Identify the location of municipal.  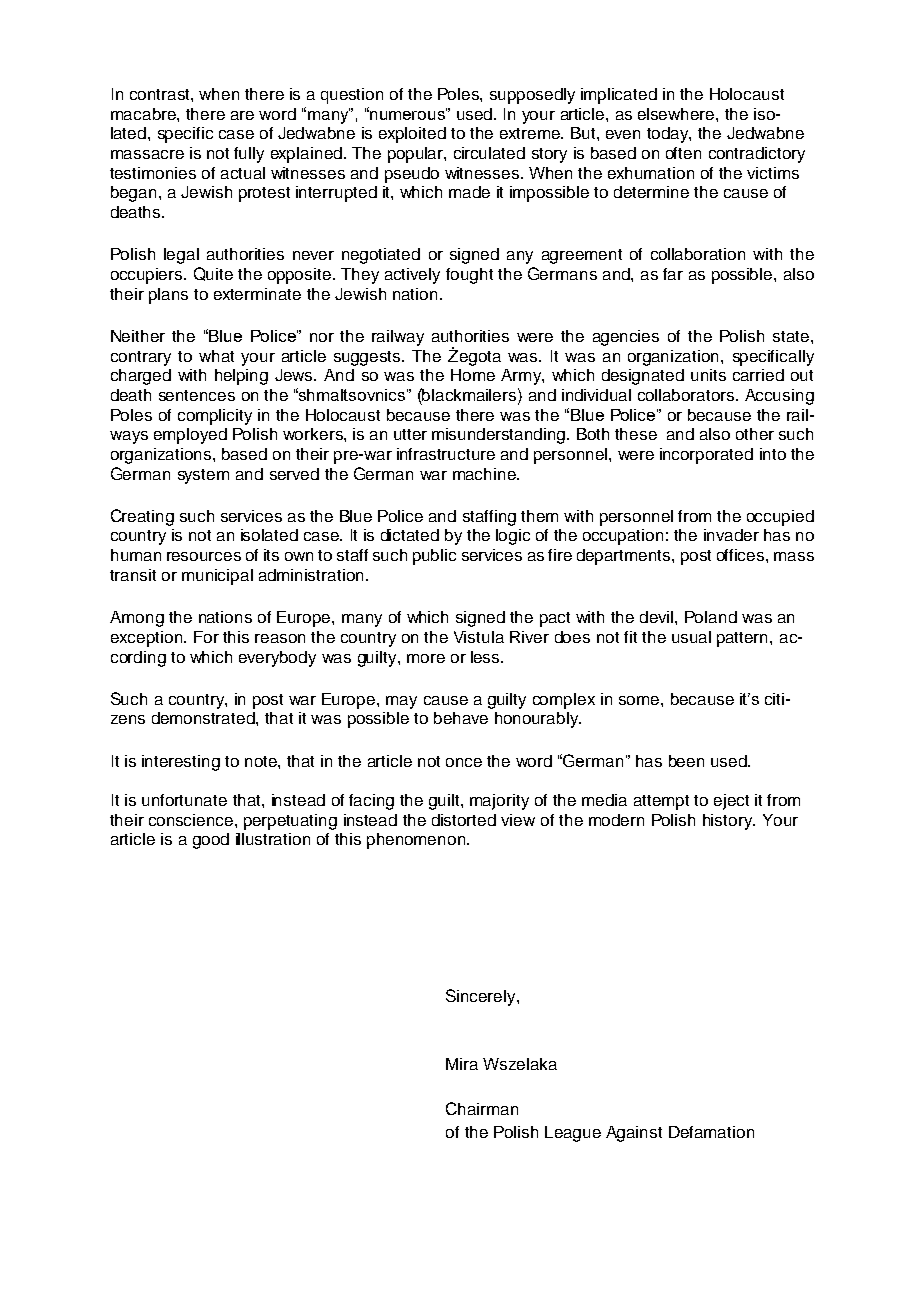
(217, 577).
